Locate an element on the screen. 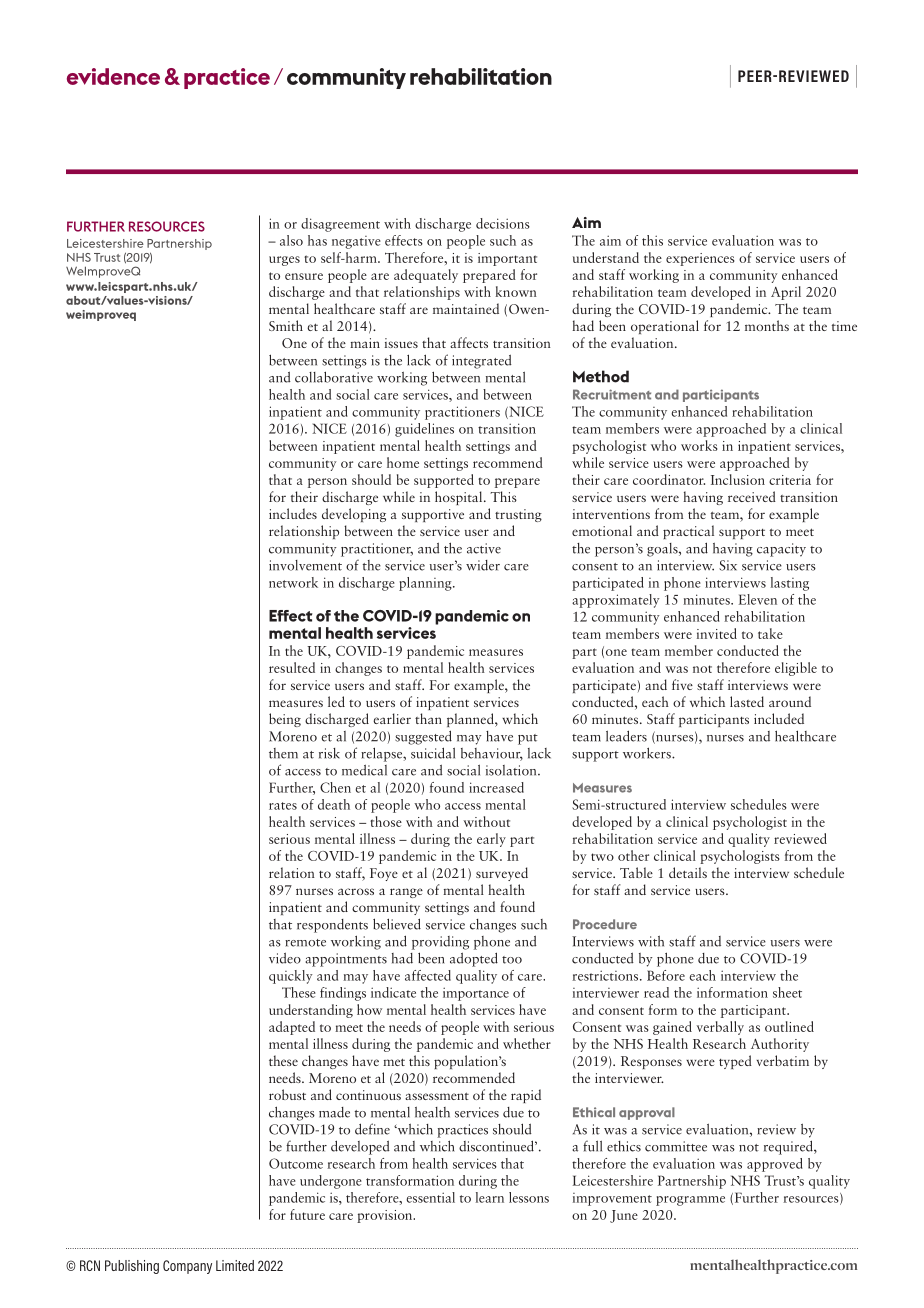  lasted is located at coordinates (747, 701).
